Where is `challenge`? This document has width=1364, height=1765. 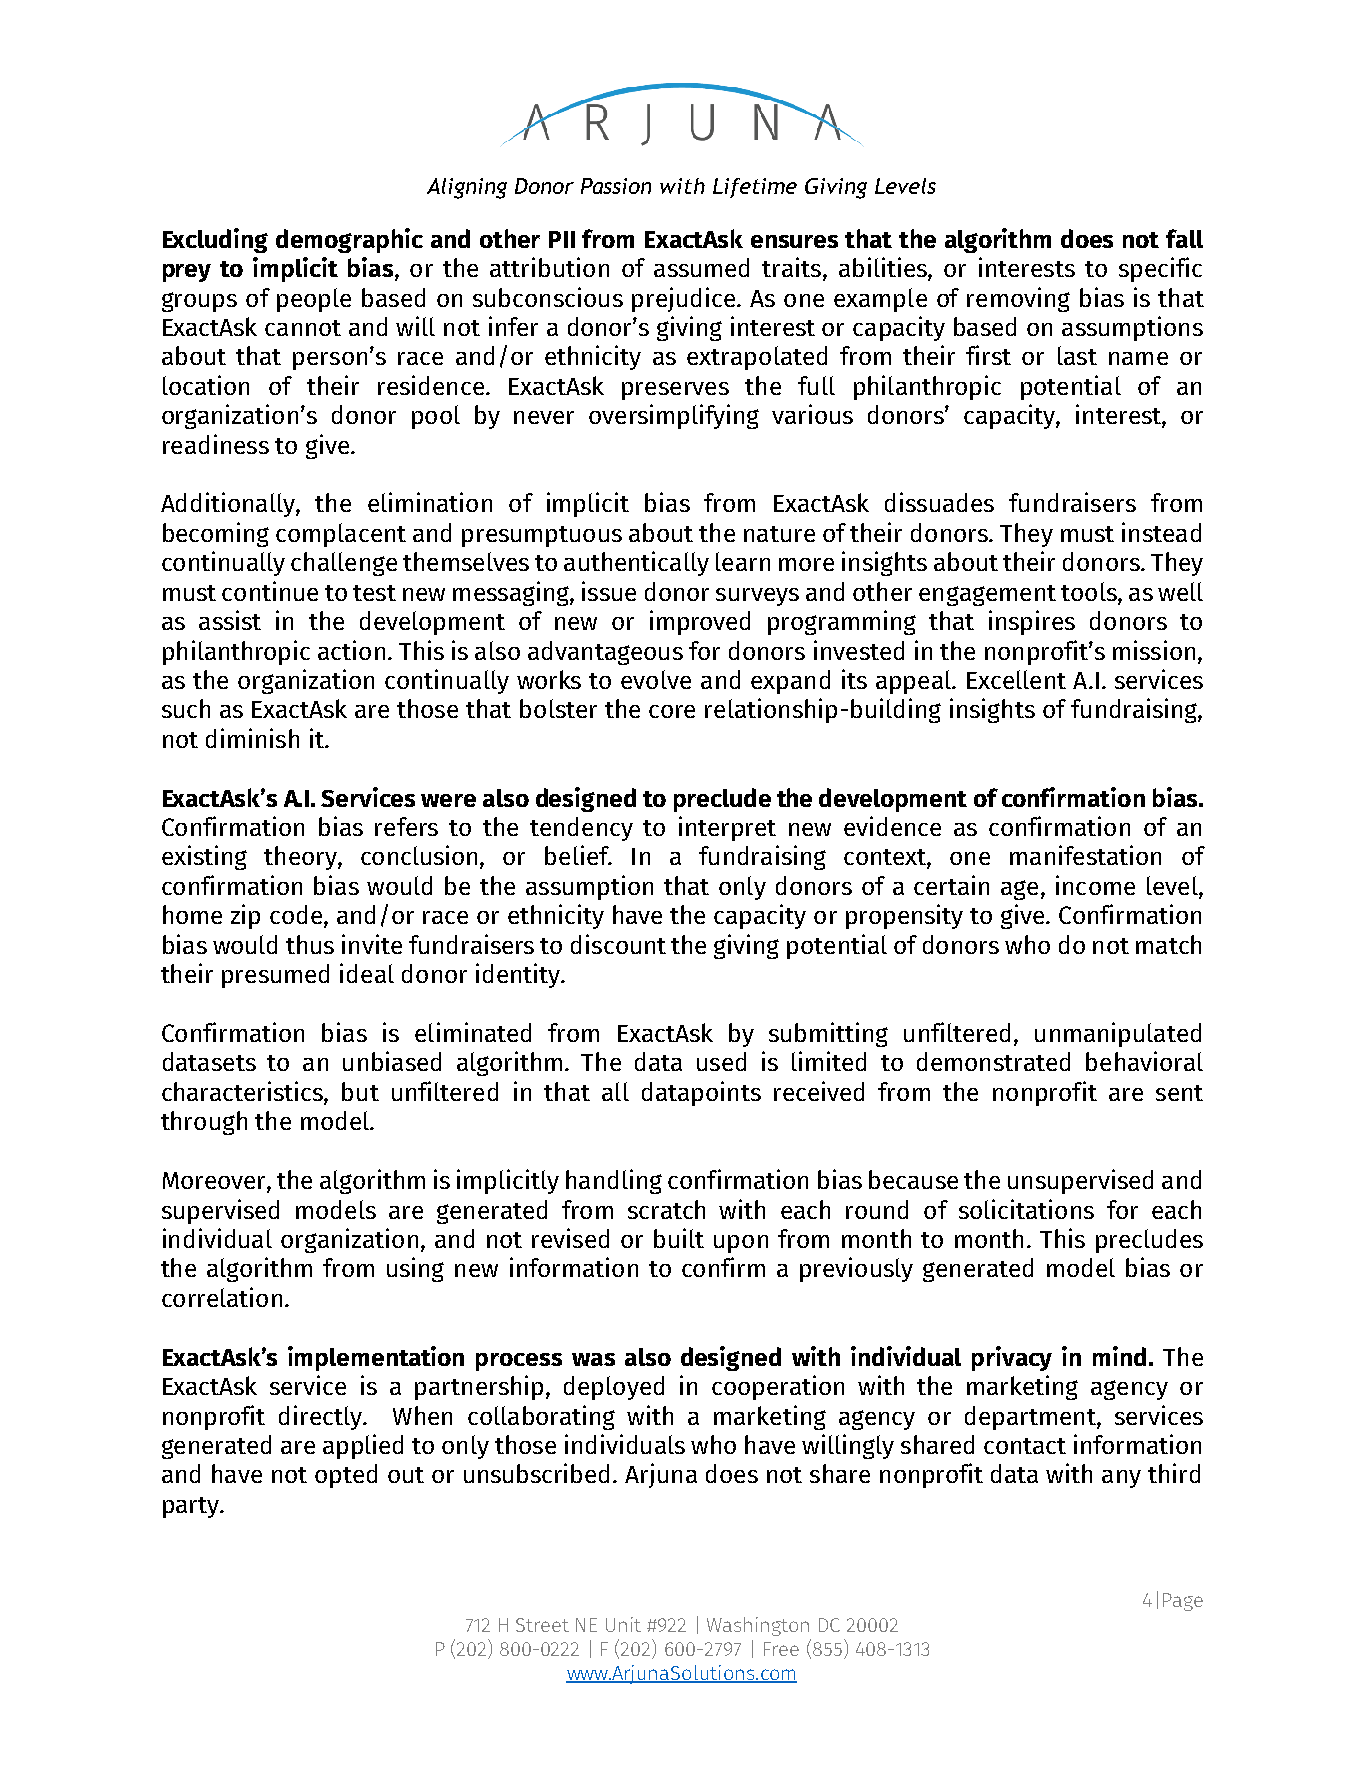 challenge is located at coordinates (344, 564).
